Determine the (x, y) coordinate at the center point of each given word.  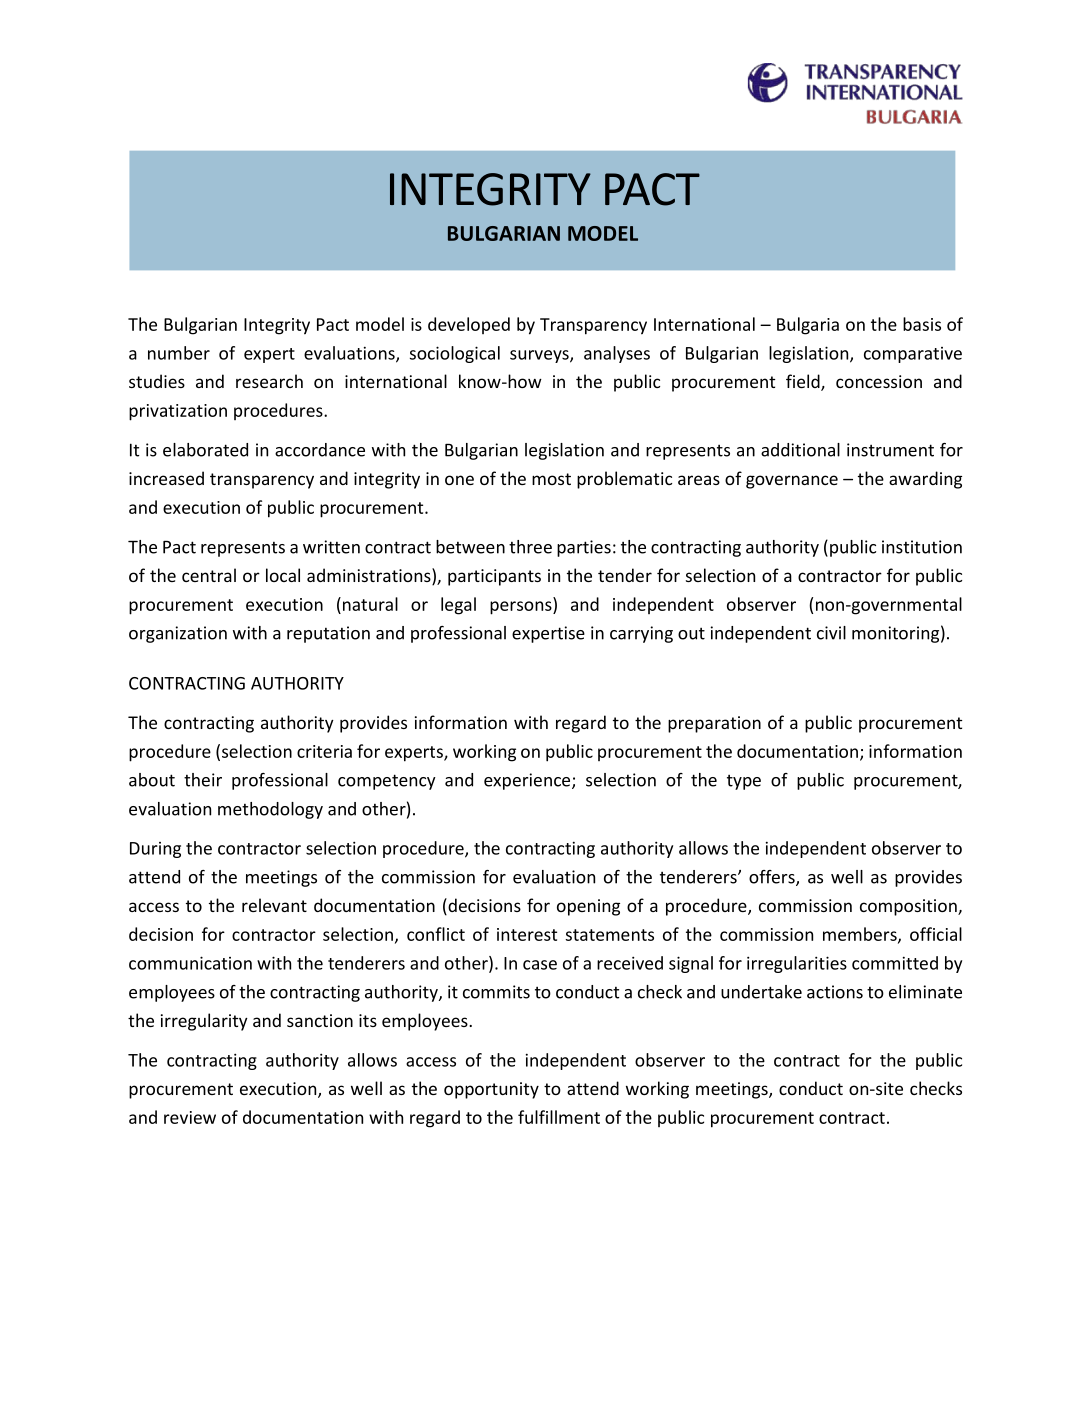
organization (178, 634)
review (190, 1117)
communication (190, 963)
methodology (270, 810)
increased (166, 478)
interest (527, 934)
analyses (617, 354)
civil (831, 633)
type (744, 782)
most (551, 479)
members (861, 935)
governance (792, 482)
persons (522, 608)
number (179, 353)
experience (528, 781)
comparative (913, 355)
